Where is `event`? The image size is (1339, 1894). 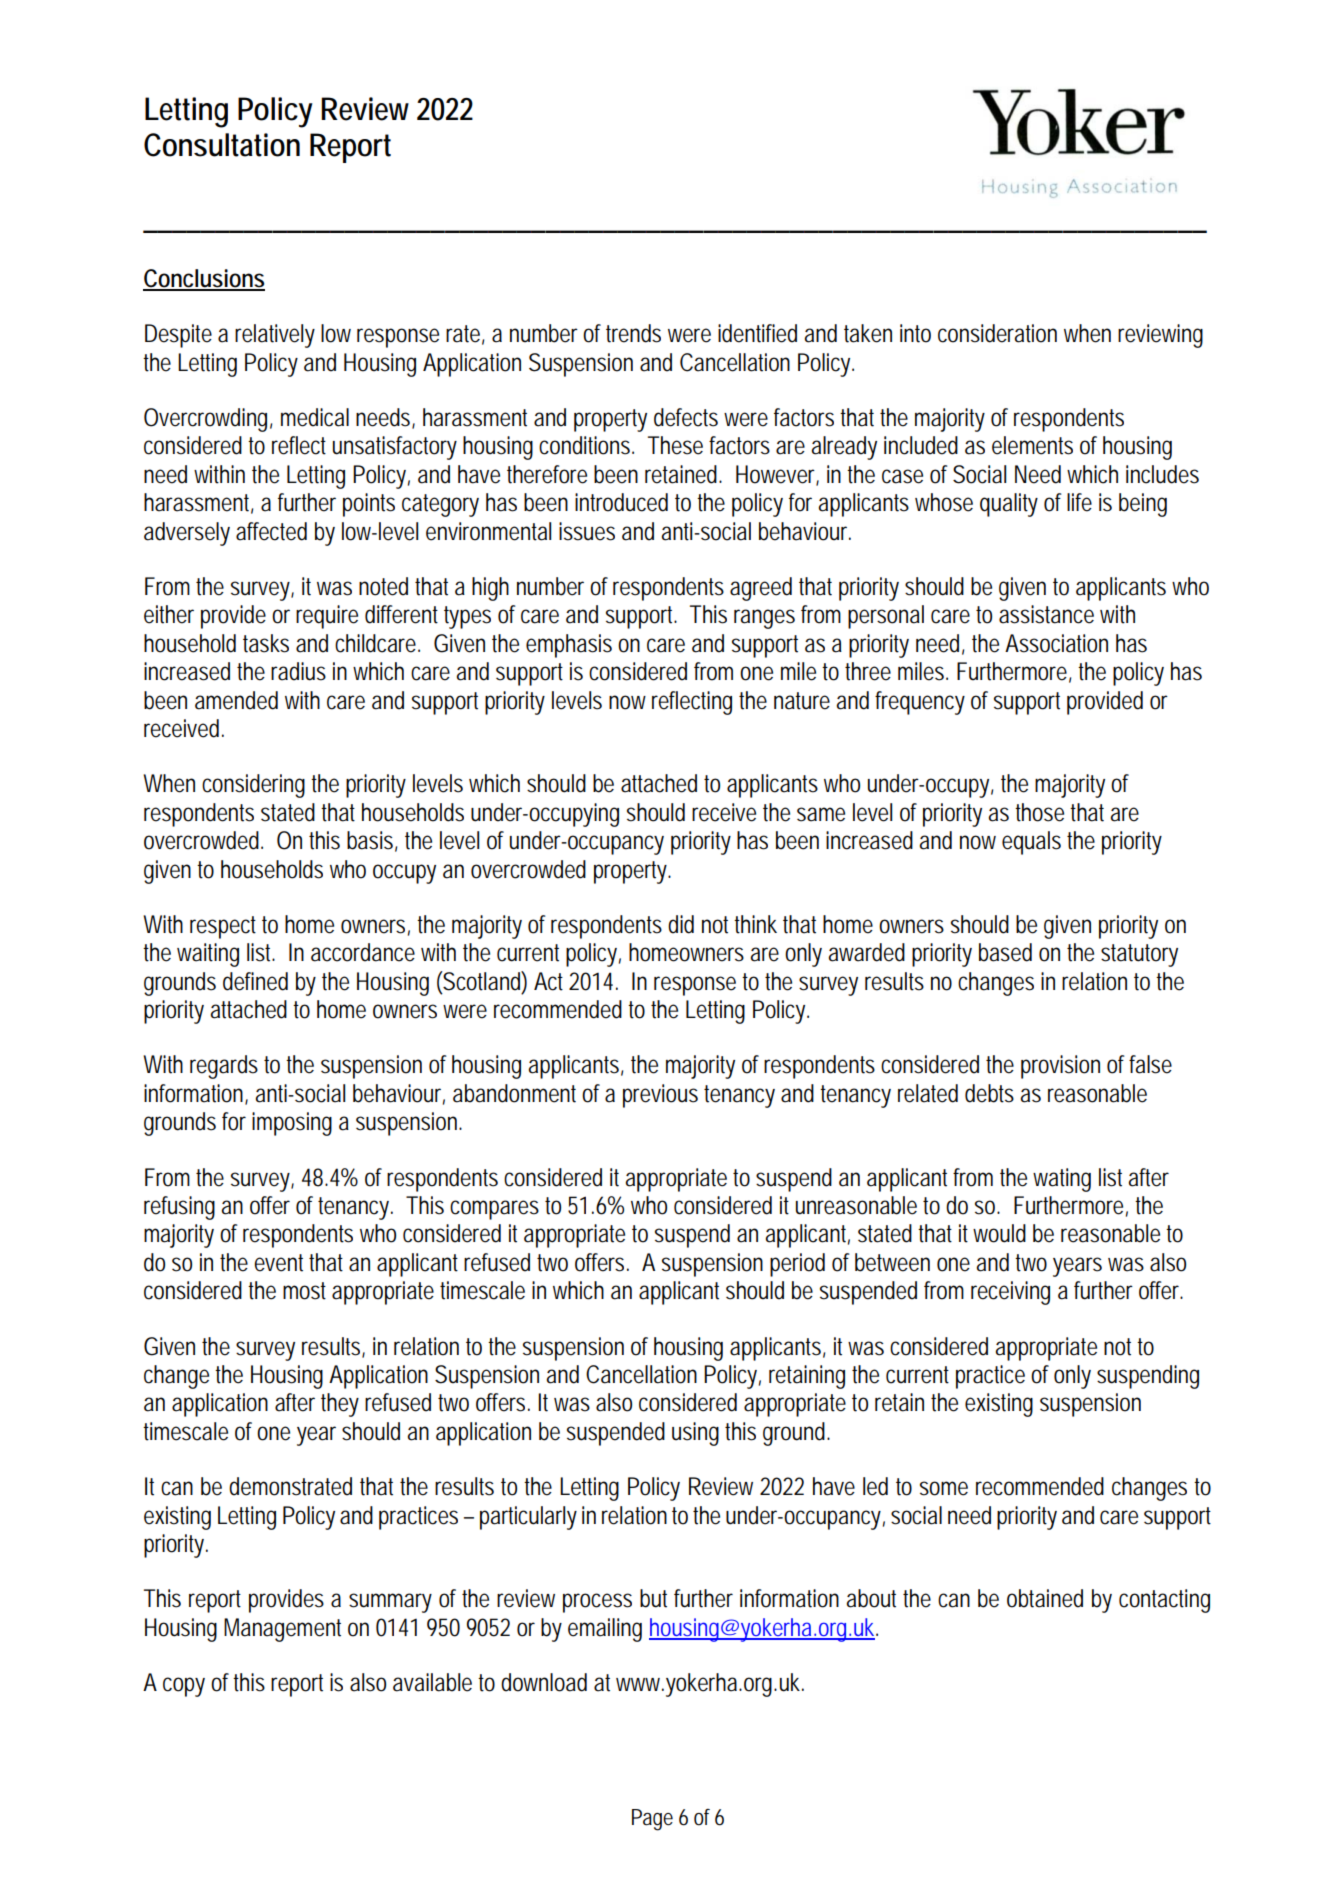
event is located at coordinates (278, 1263).
